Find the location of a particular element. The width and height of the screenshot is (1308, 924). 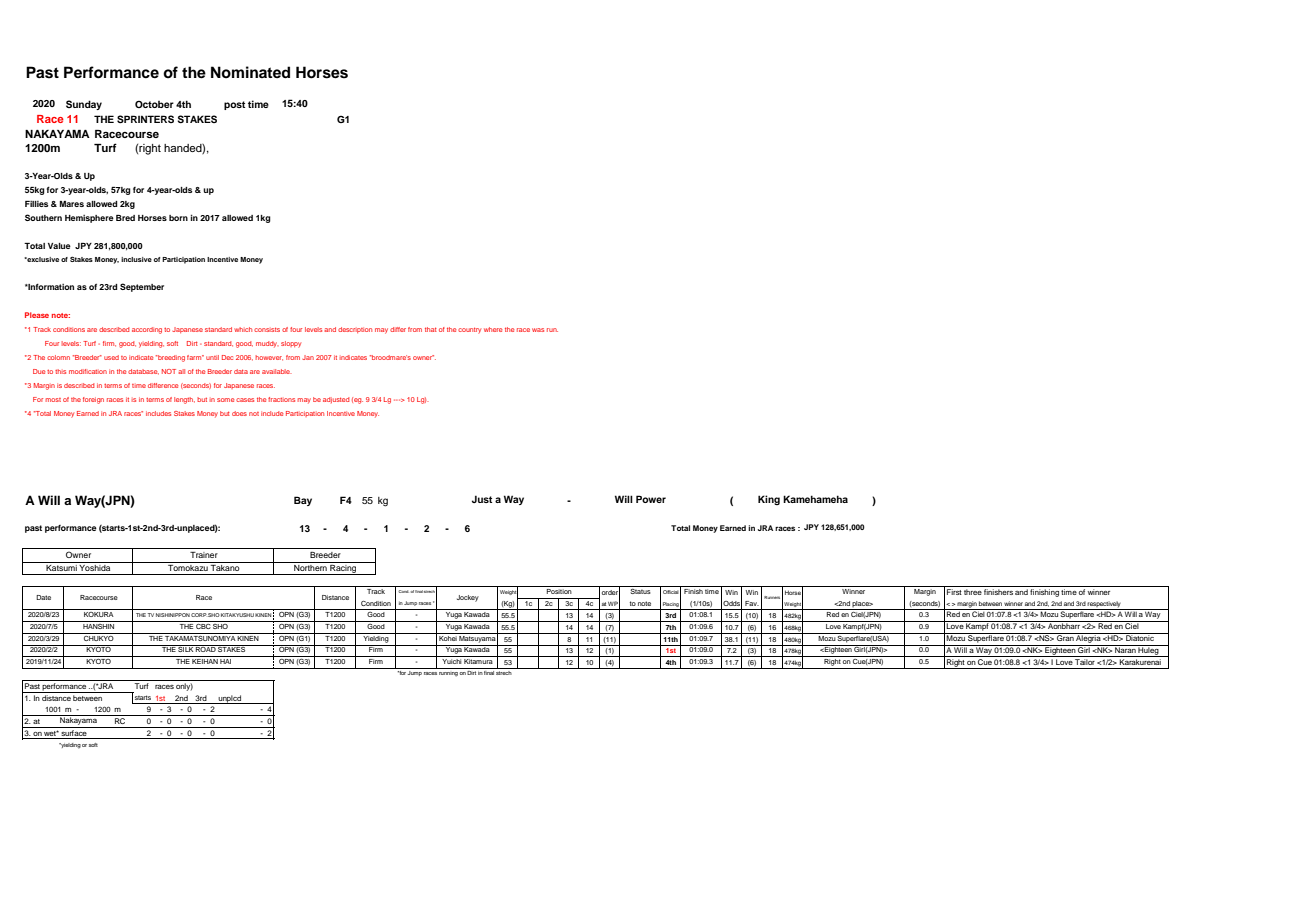

running is located at coordinates (448, 672).
